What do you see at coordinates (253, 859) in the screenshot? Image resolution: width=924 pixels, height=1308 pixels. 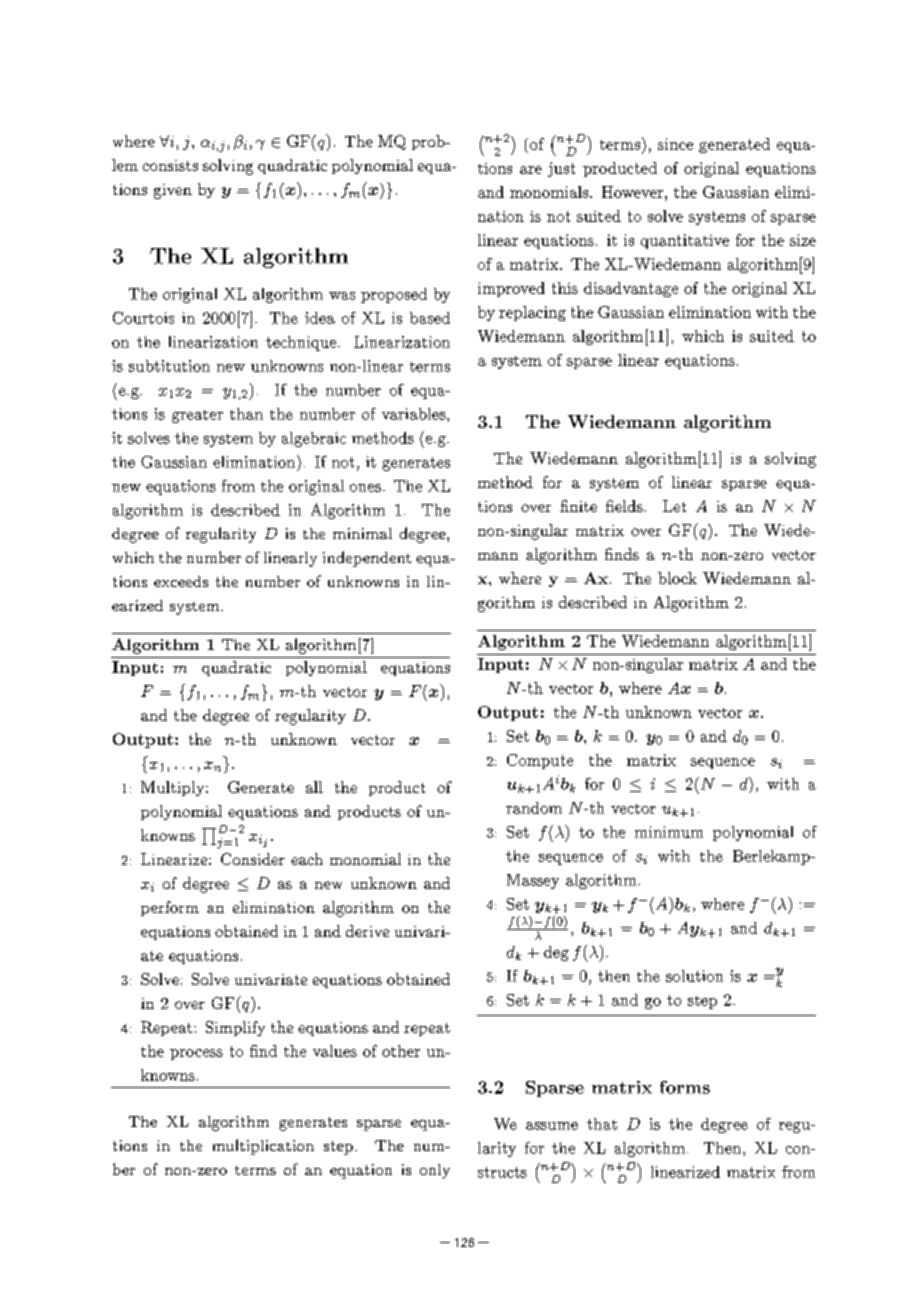 I see `Consider` at bounding box center [253, 859].
